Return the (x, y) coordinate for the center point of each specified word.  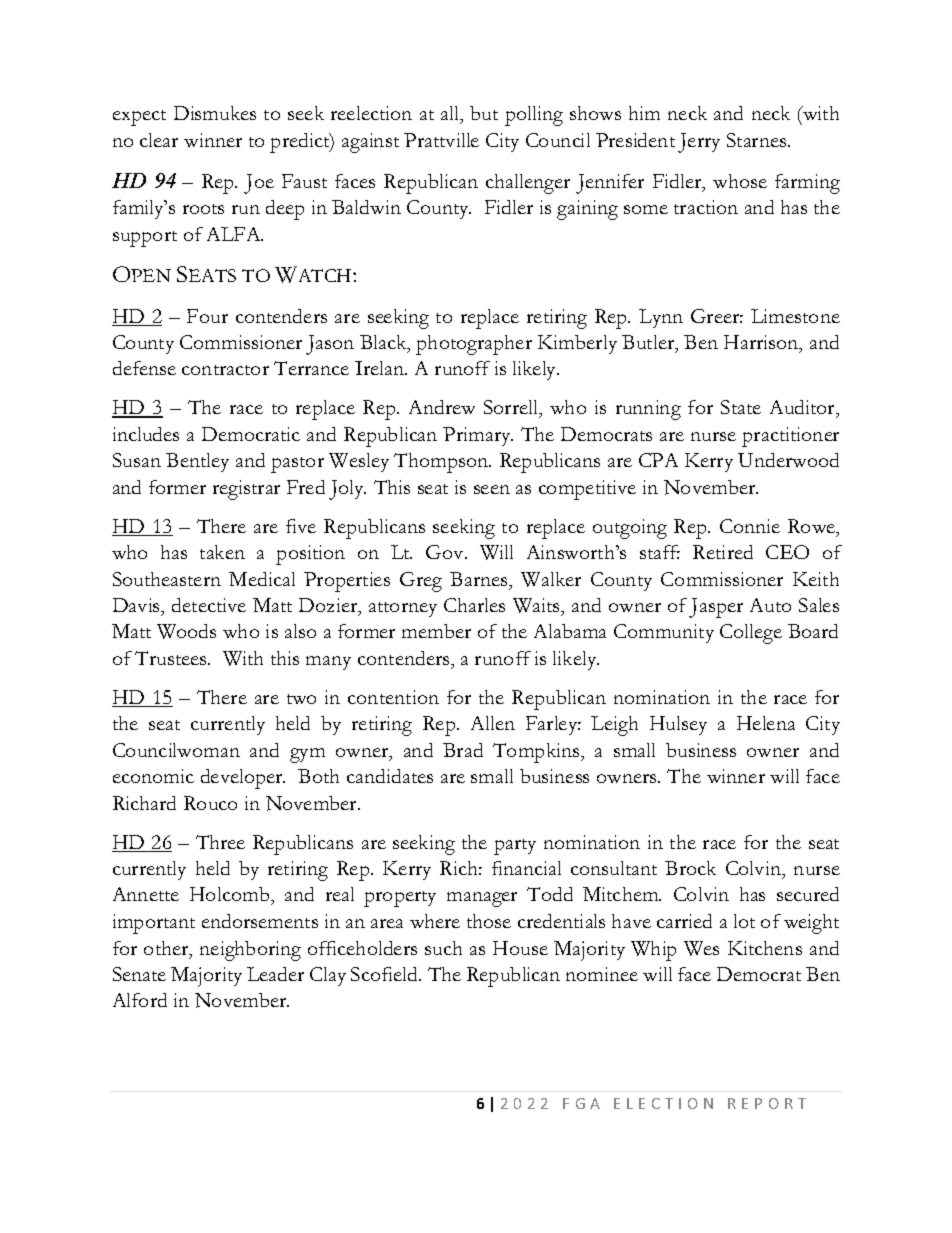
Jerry (699, 143)
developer (243, 779)
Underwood (788, 460)
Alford (140, 1000)
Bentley (197, 462)
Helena (766, 723)
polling (534, 116)
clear (159, 140)
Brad (463, 750)
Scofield (386, 974)
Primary (478, 436)
